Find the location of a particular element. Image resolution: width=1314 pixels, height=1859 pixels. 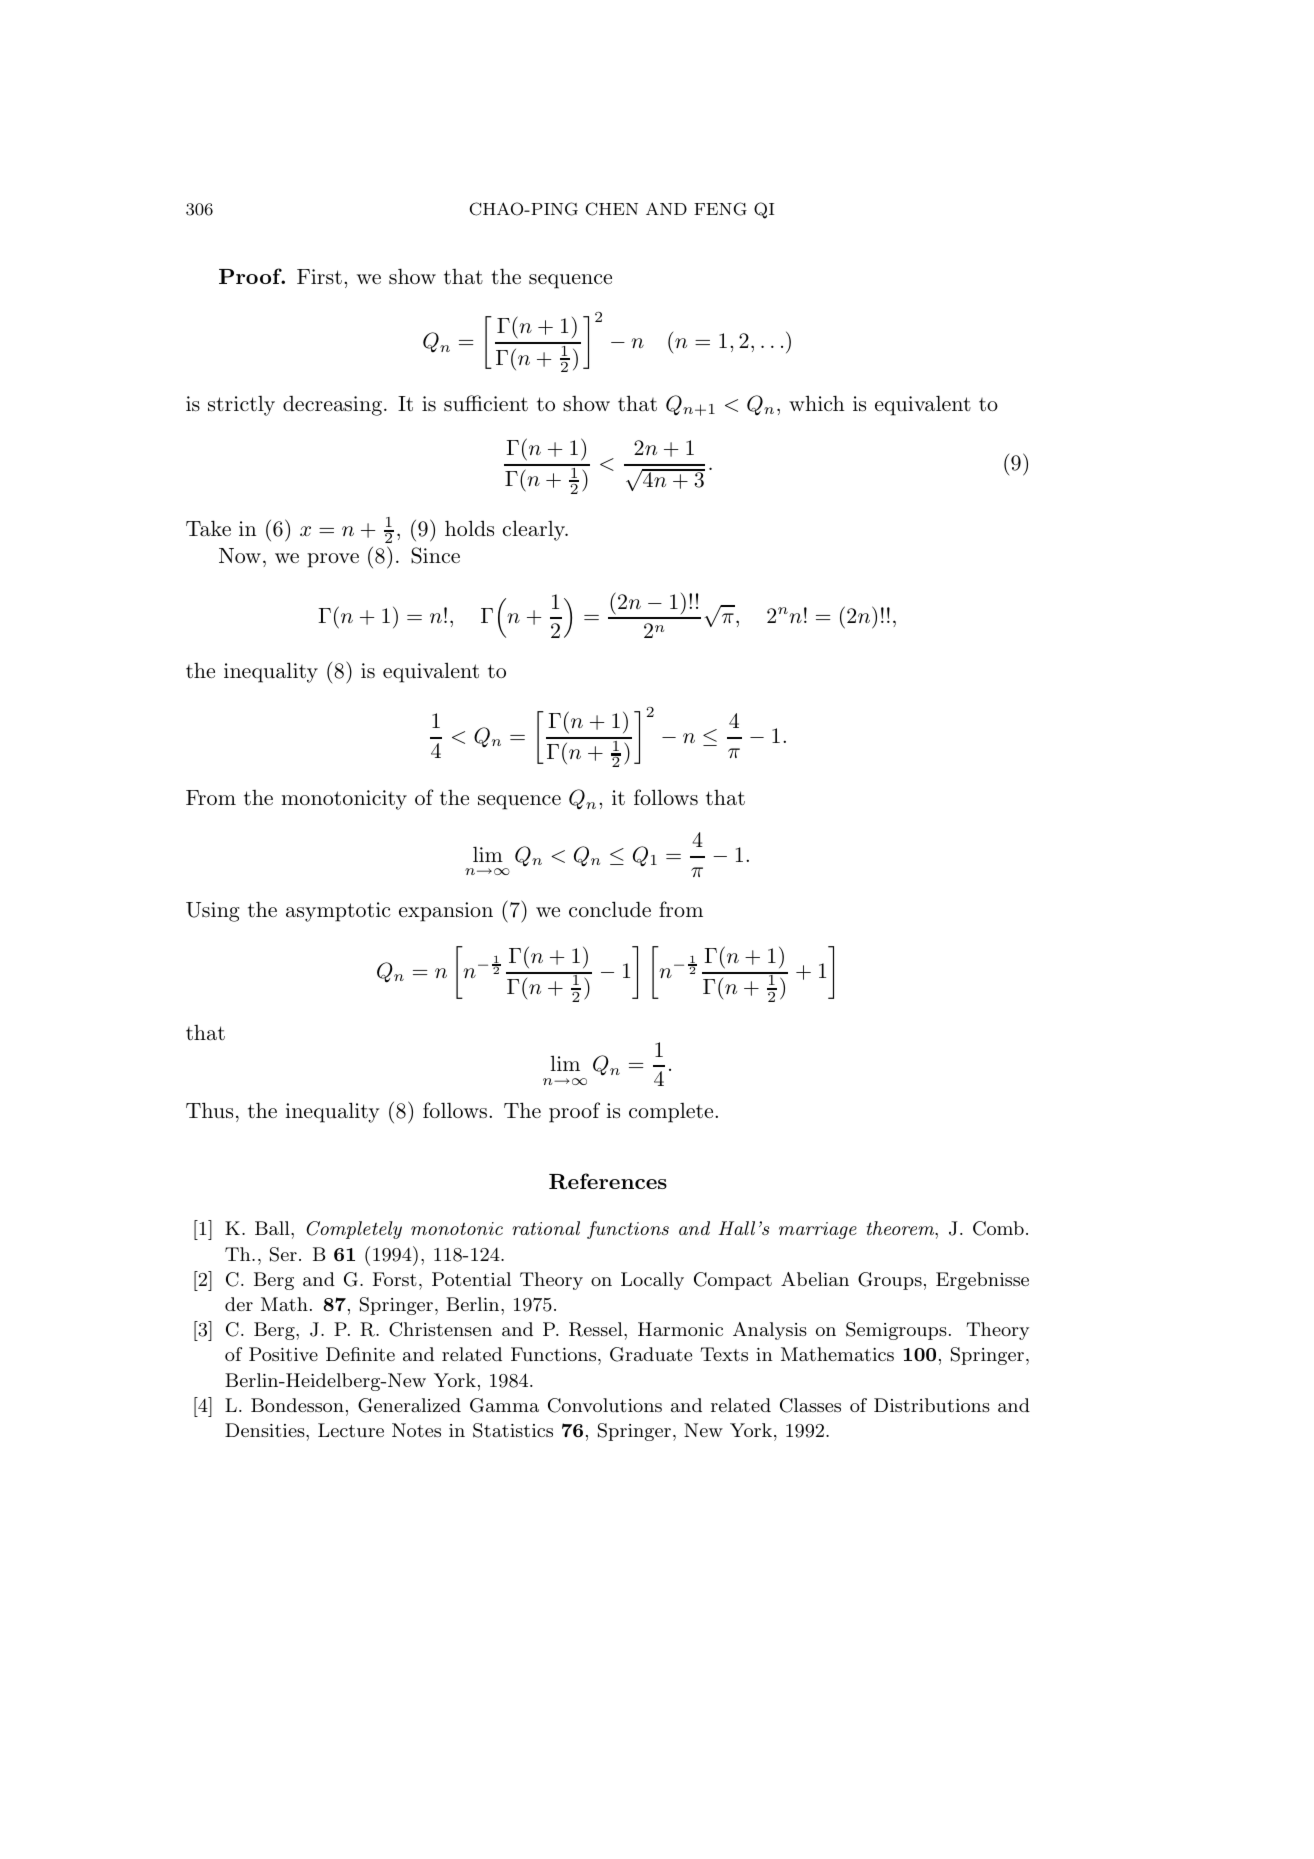

Convolutions is located at coordinates (605, 1405).
